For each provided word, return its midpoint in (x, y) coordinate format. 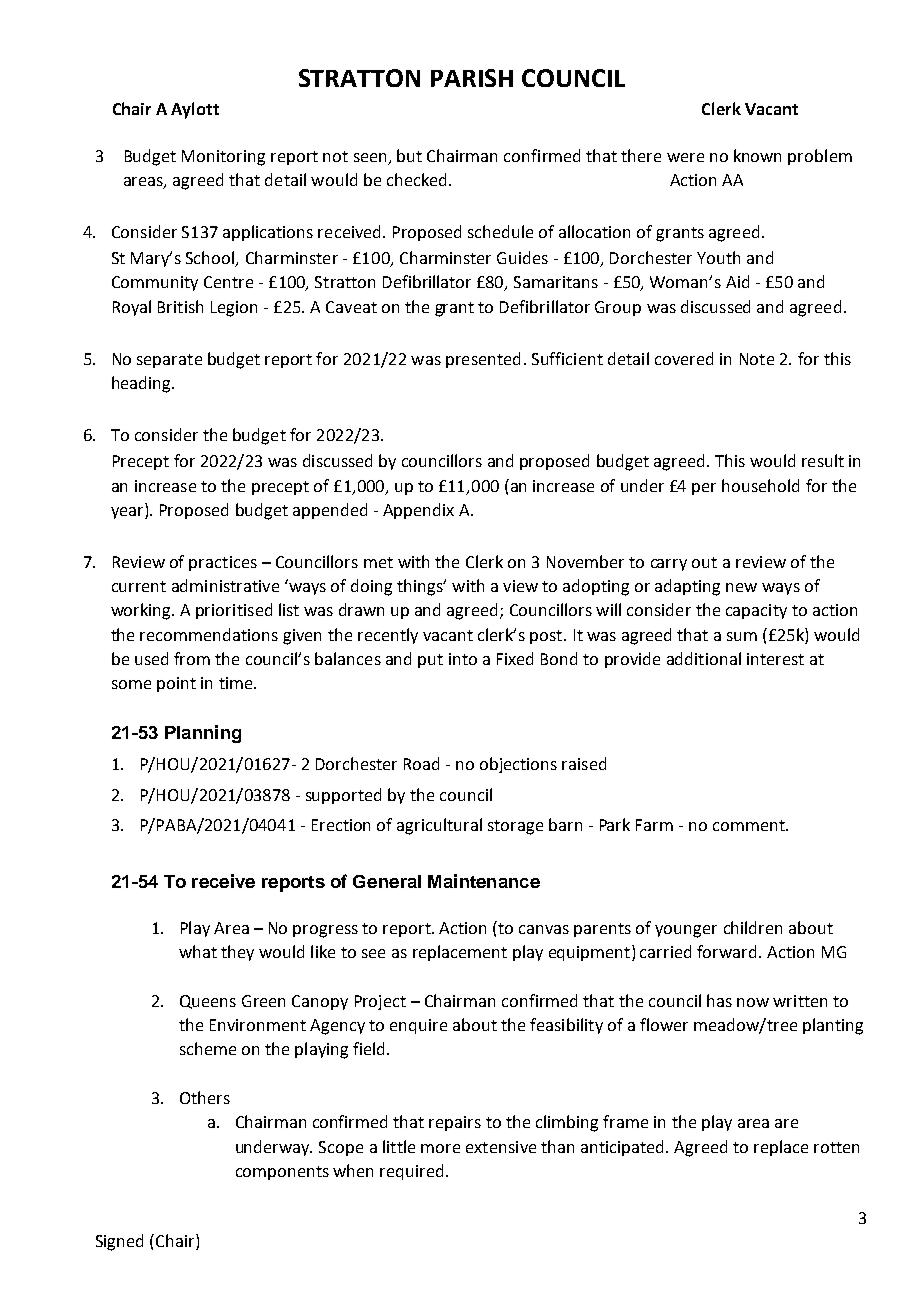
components (282, 1173)
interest (775, 659)
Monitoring (223, 158)
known (757, 155)
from (192, 658)
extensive (501, 1147)
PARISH (472, 78)
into (463, 659)
